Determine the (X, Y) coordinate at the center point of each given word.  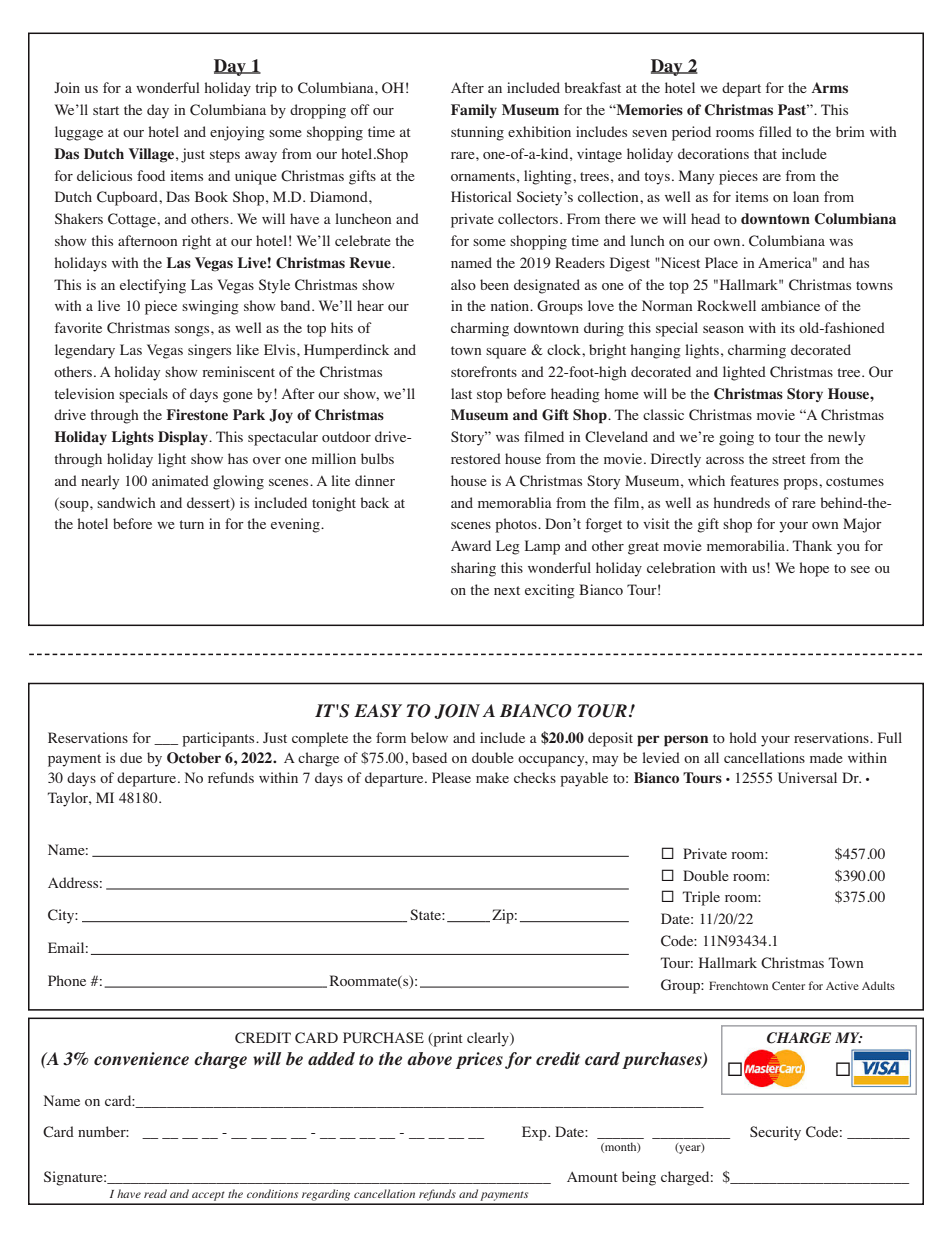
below (429, 737)
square (506, 353)
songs (193, 331)
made (826, 757)
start (106, 110)
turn (191, 524)
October (194, 758)
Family (474, 111)
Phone (67, 980)
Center (788, 985)
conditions (272, 1193)
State (426, 914)
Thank (812, 545)
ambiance (790, 305)
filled (775, 131)
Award (471, 545)
